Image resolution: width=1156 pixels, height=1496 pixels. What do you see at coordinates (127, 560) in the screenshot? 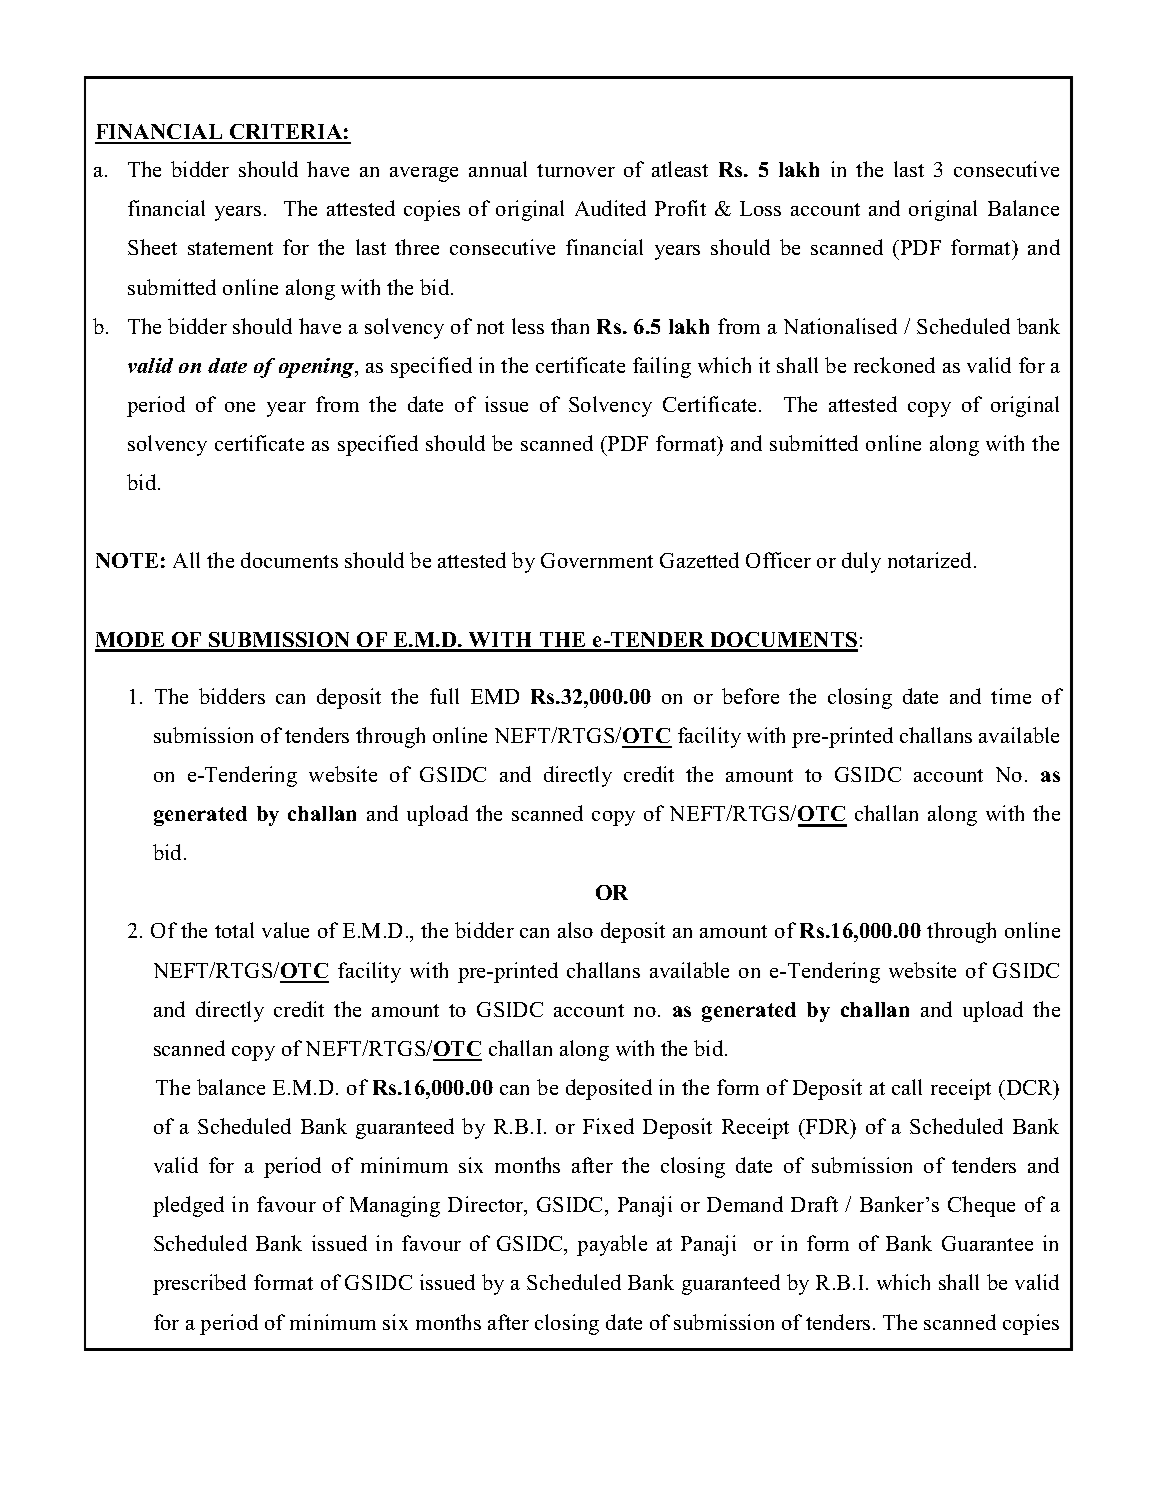
I see `NOTE` at bounding box center [127, 560].
